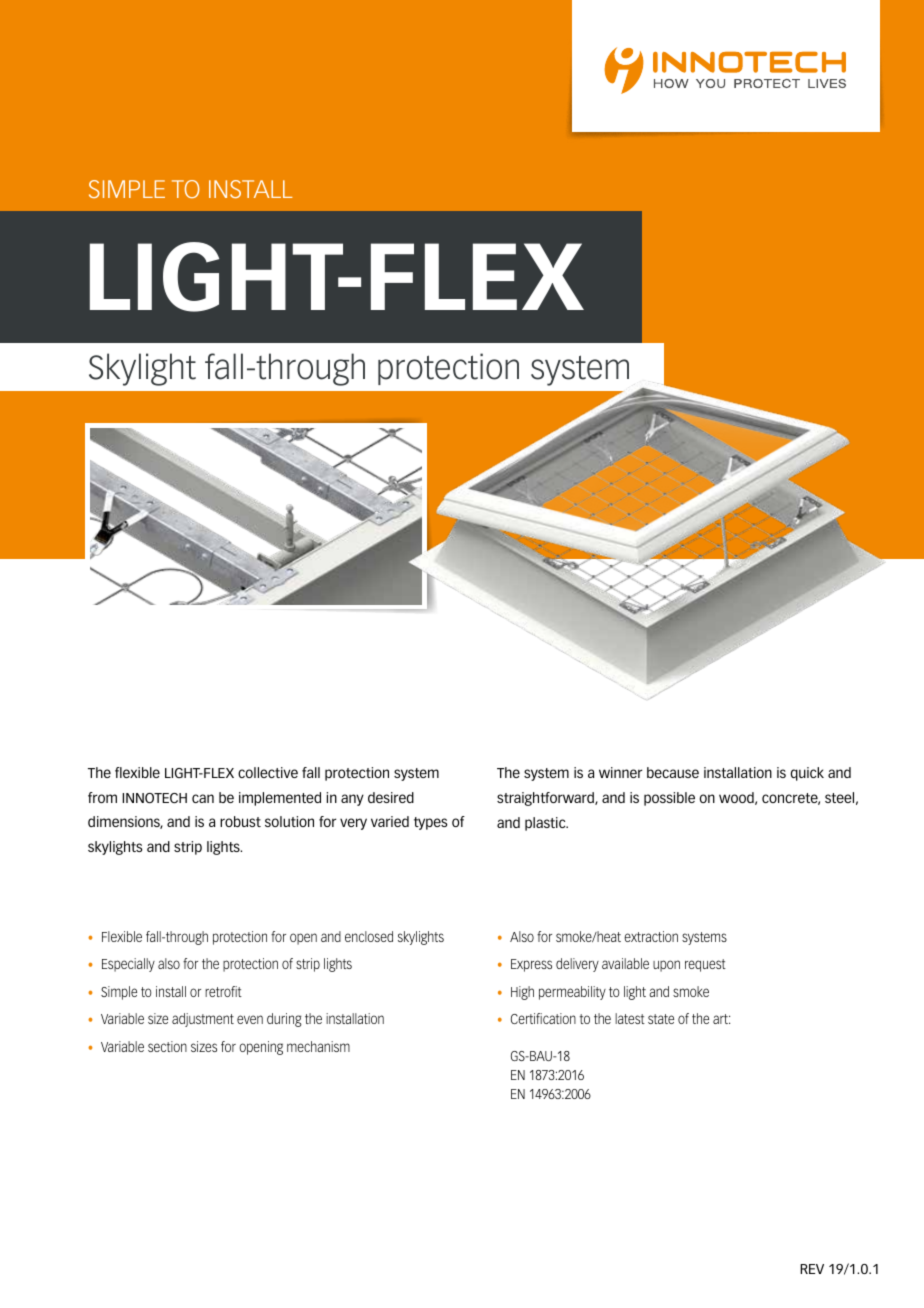  I want to click on adjustment, so click(203, 1020).
